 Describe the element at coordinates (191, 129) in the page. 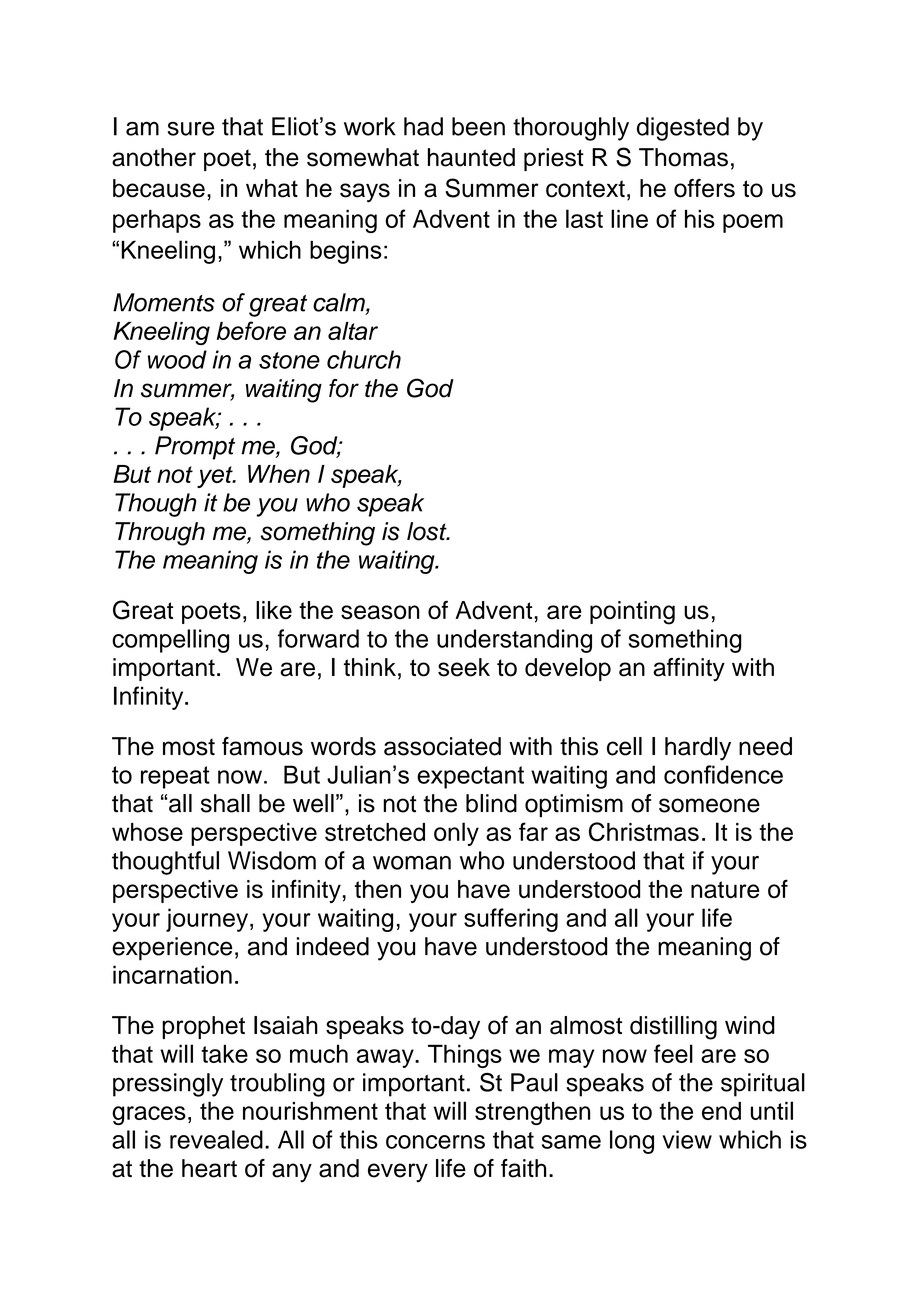

I see `sure` at that location.
